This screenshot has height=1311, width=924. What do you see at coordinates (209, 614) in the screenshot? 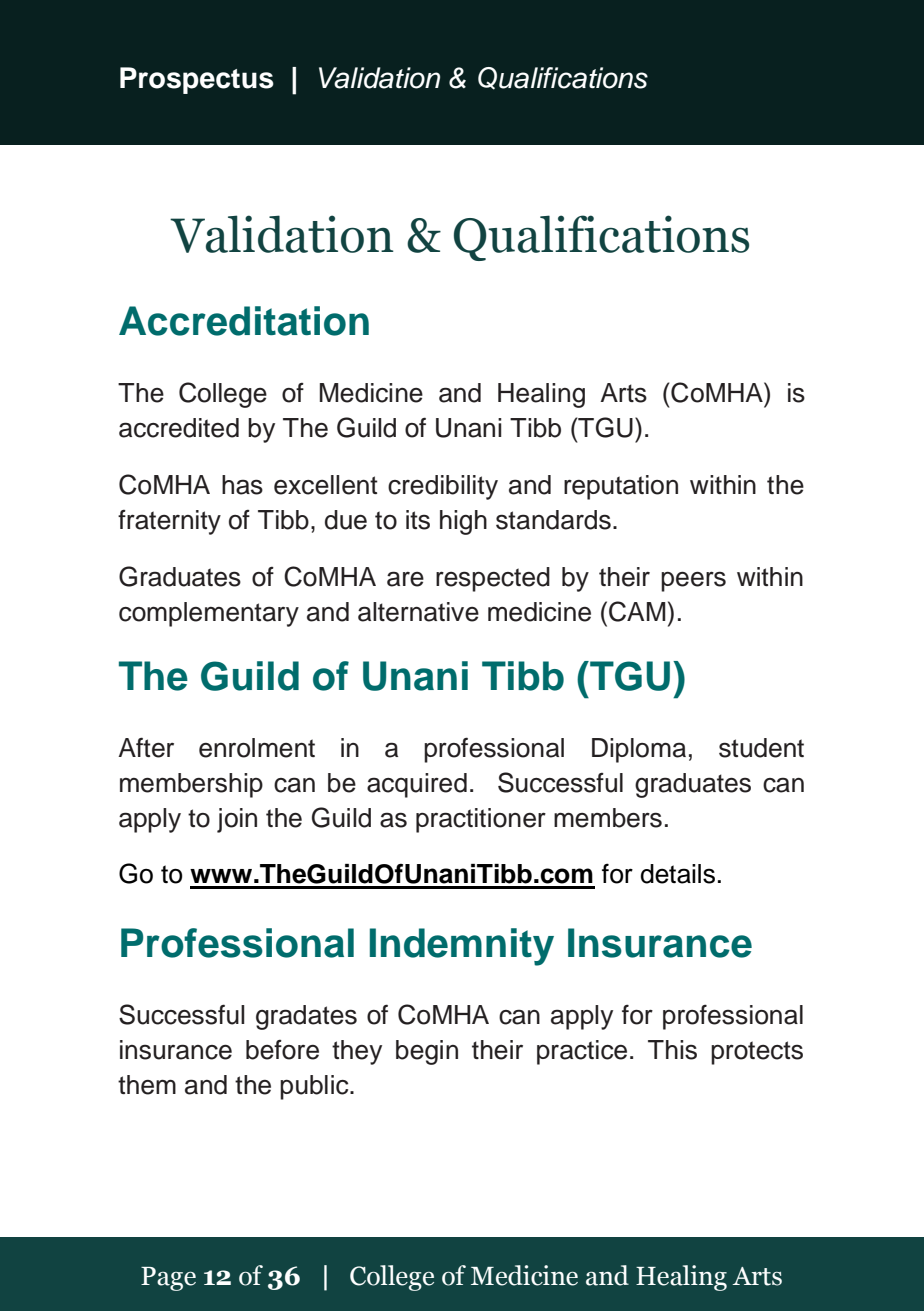
I see `complementary` at bounding box center [209, 614].
